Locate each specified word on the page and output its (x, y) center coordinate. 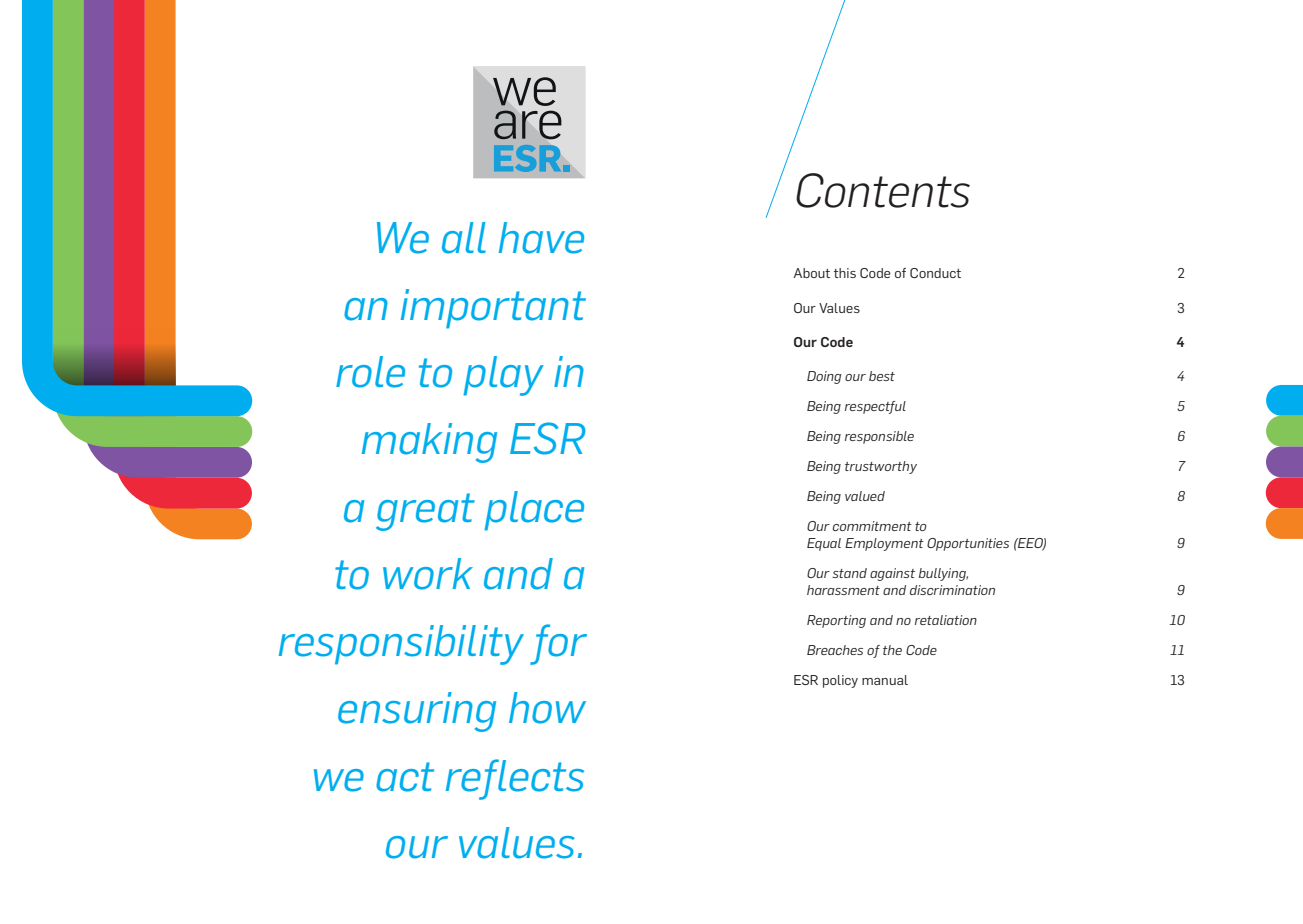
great (425, 512)
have (541, 238)
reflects (515, 779)
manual (885, 680)
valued (865, 496)
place (534, 511)
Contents (883, 190)
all (464, 238)
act (405, 777)
